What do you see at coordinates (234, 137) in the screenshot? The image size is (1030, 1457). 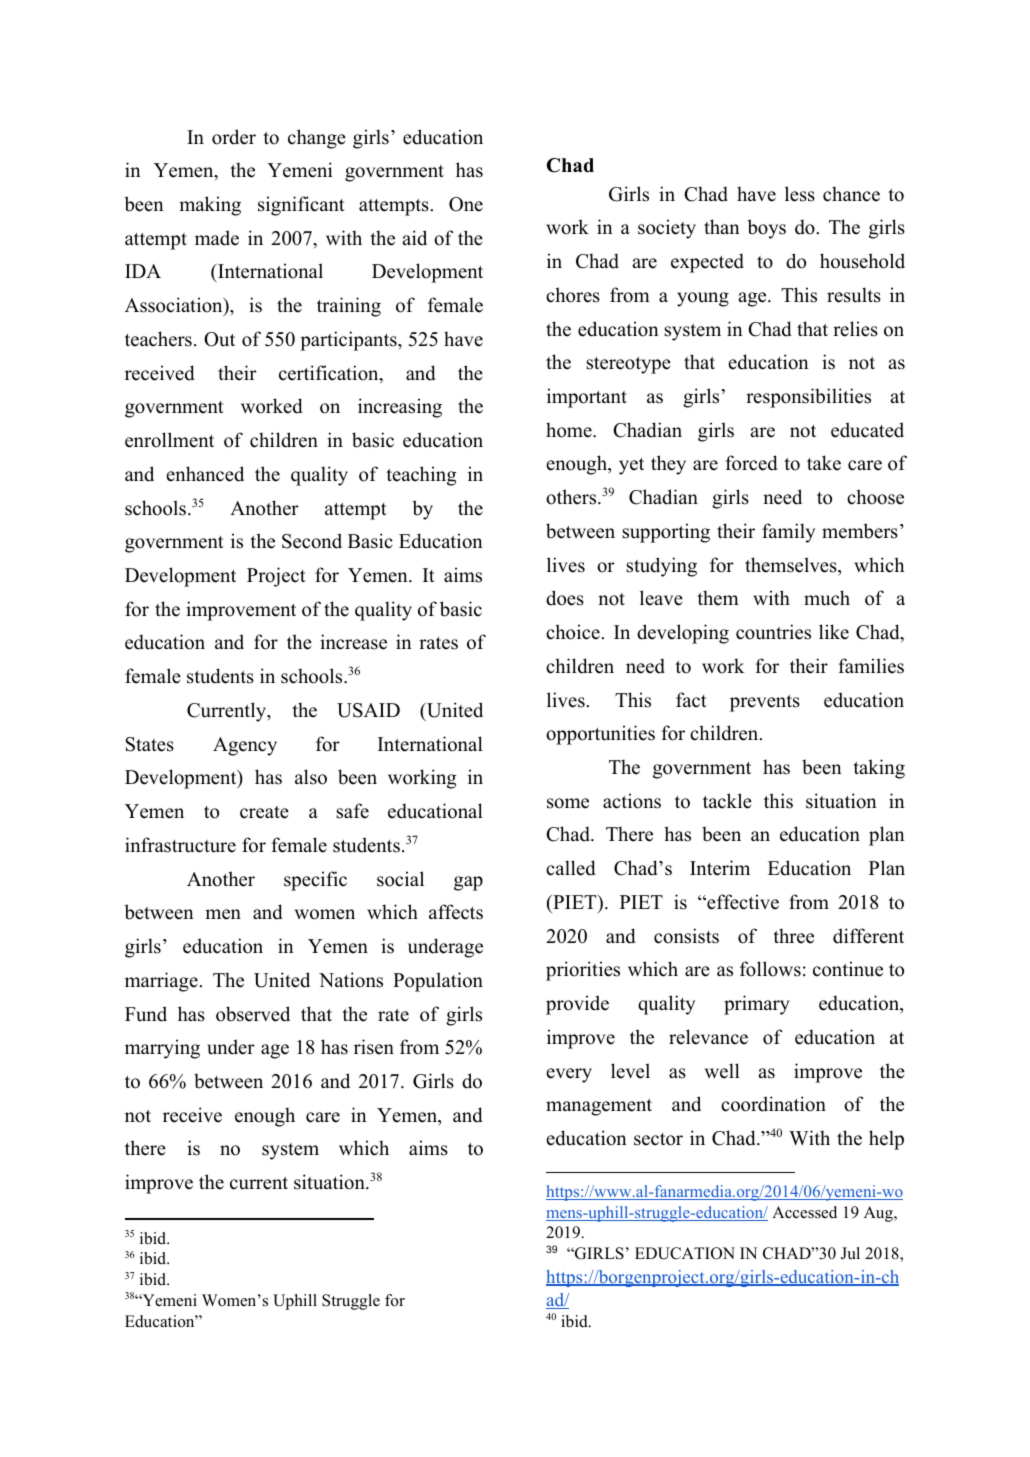 I see `order` at bounding box center [234, 137].
